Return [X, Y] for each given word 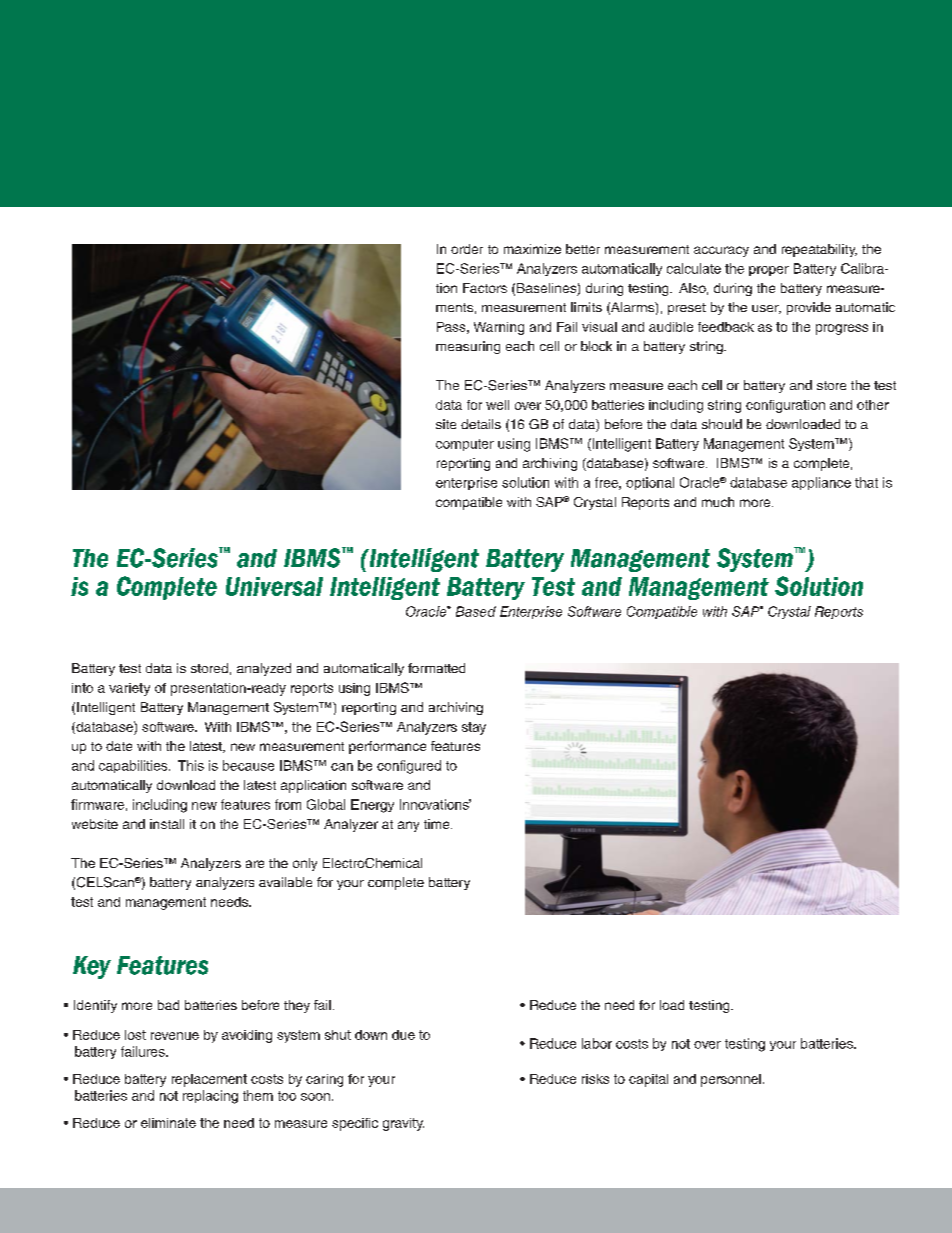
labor [597, 1043]
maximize [532, 249]
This [191, 765]
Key [92, 967]
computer [465, 445]
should [722, 424]
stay [474, 728]
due [403, 1035]
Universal [274, 586]
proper [769, 271]
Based [476, 611]
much [718, 502]
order [467, 249]
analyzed [264, 669]
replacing [210, 1097]
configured [409, 767]
